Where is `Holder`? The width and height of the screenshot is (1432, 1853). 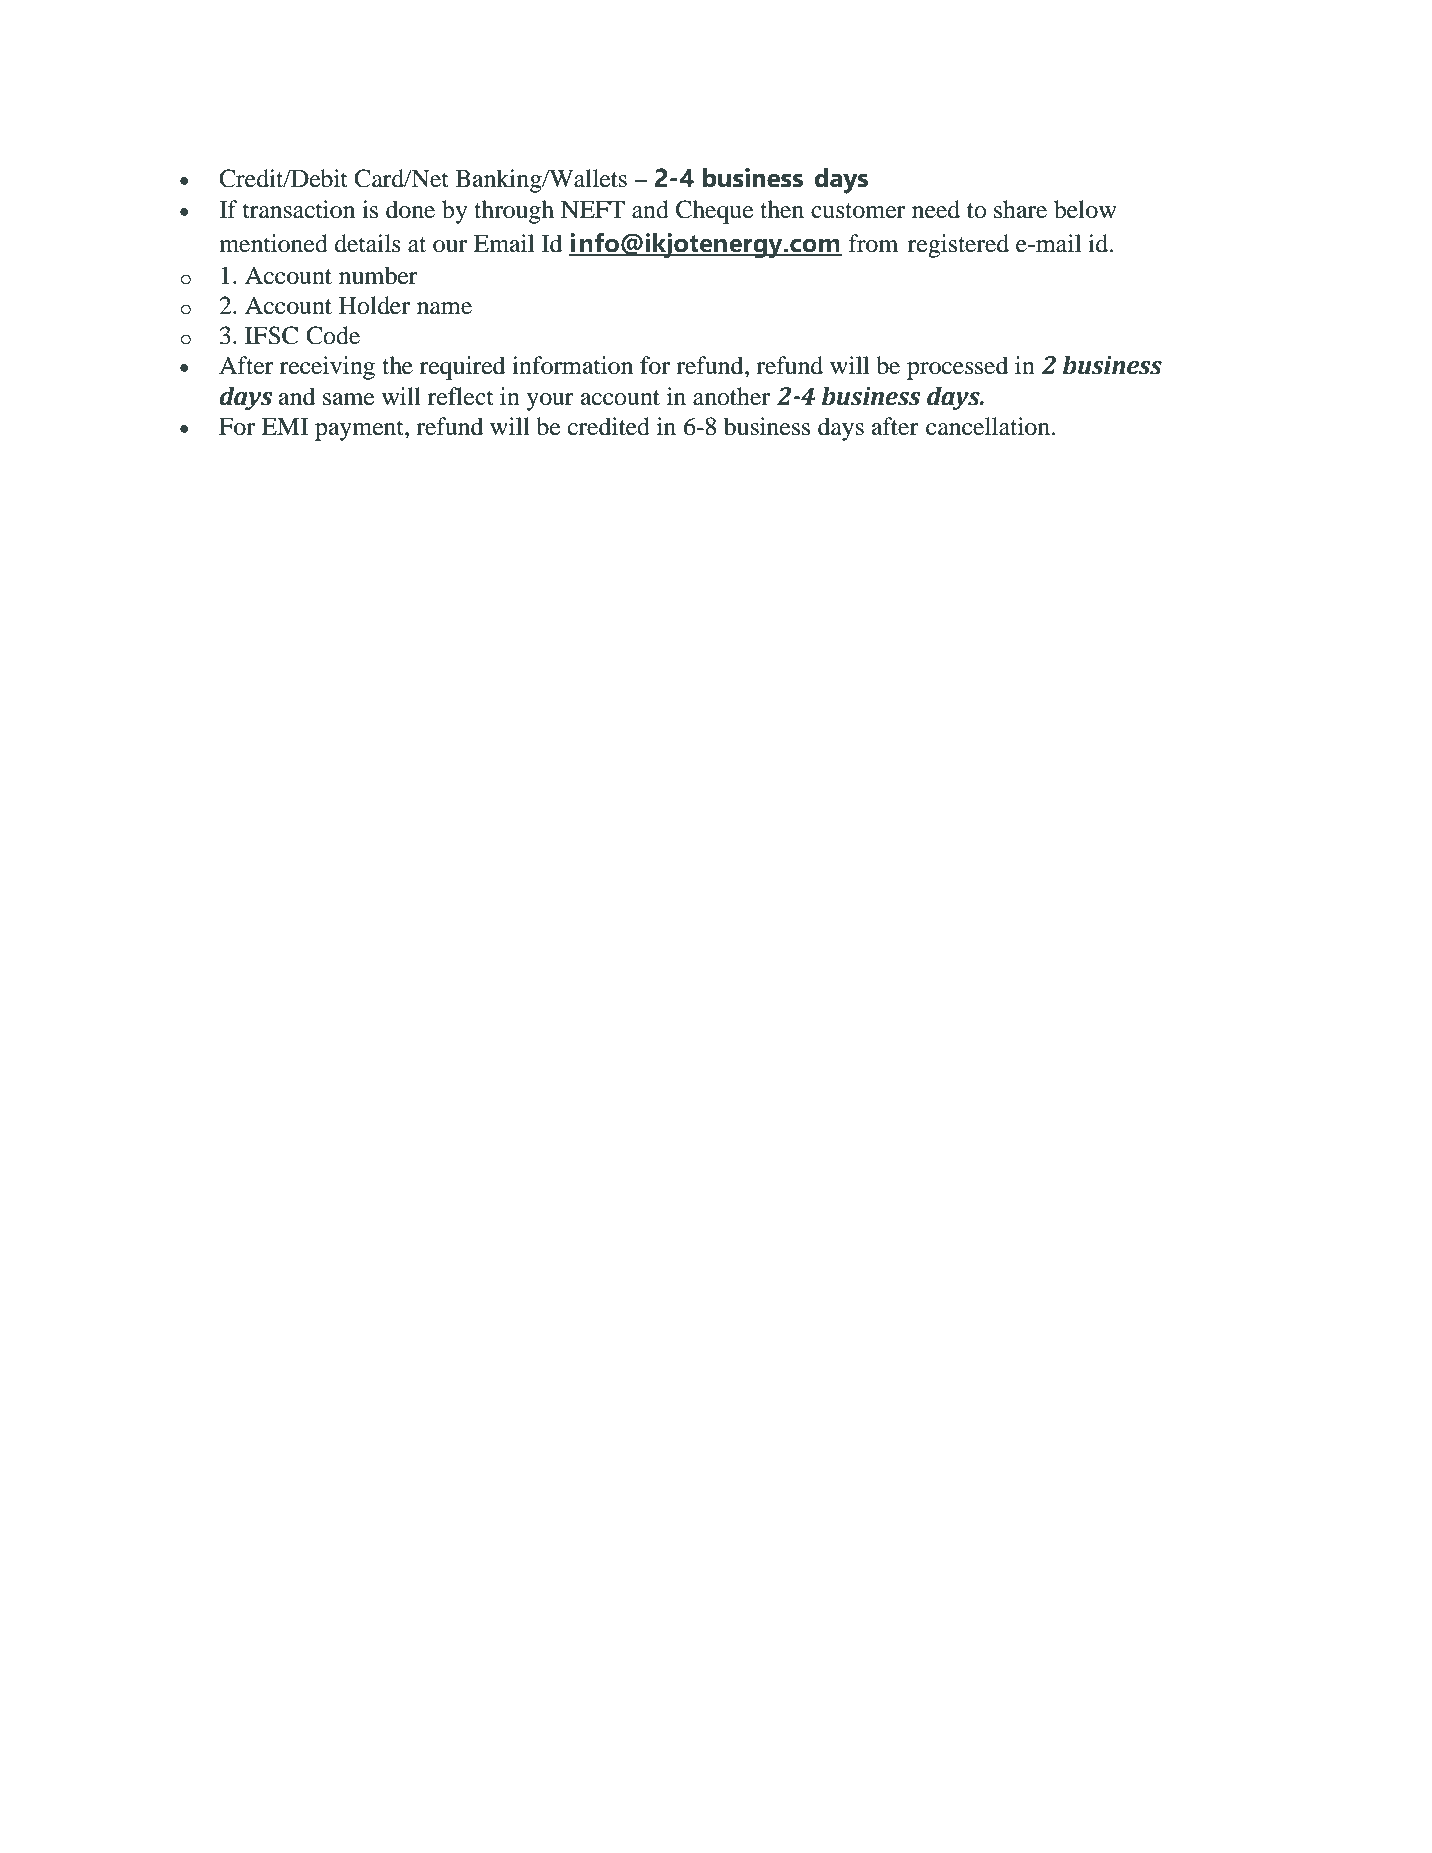
Holder is located at coordinates (374, 305).
